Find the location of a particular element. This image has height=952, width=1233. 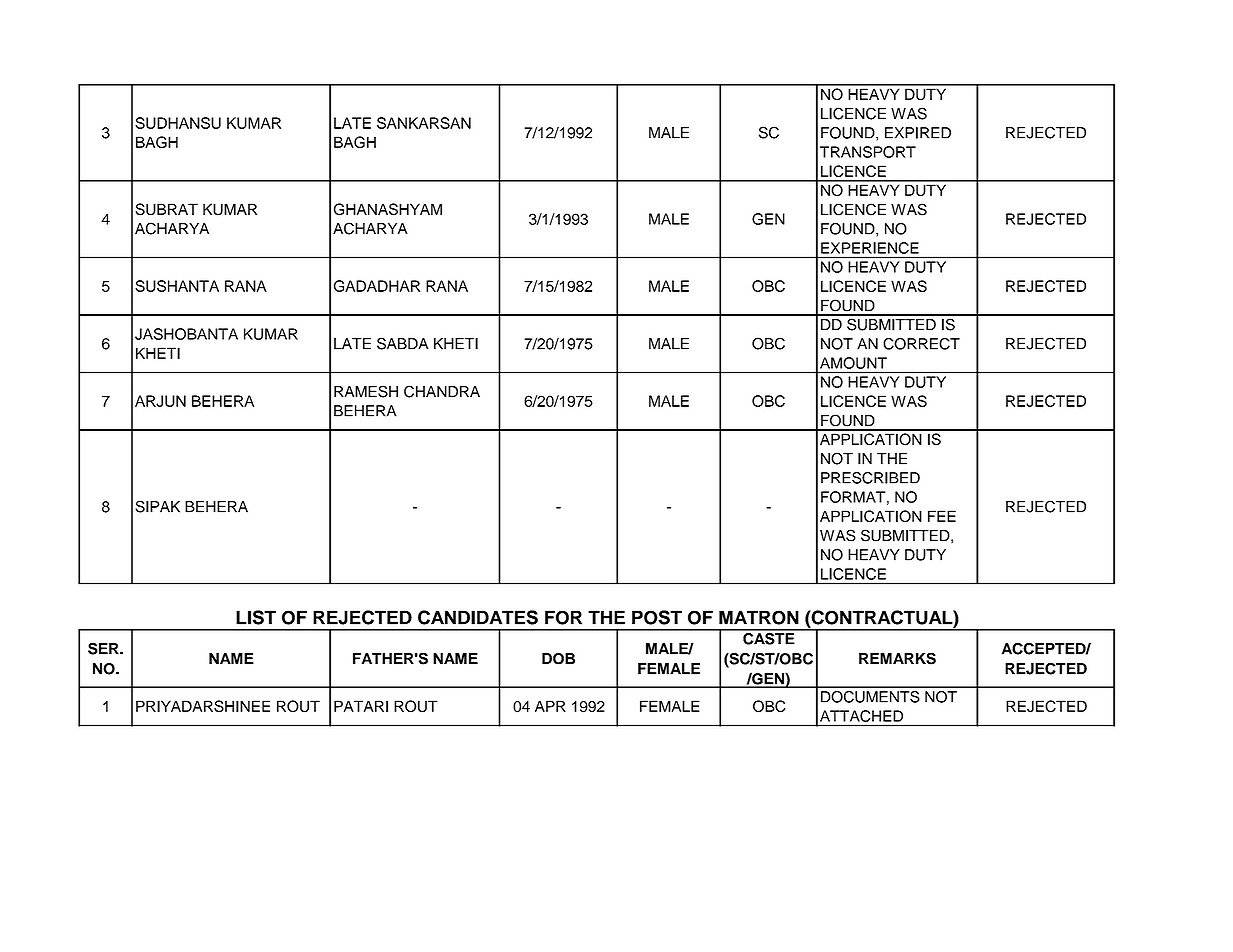

CHANDRA is located at coordinates (442, 391).
